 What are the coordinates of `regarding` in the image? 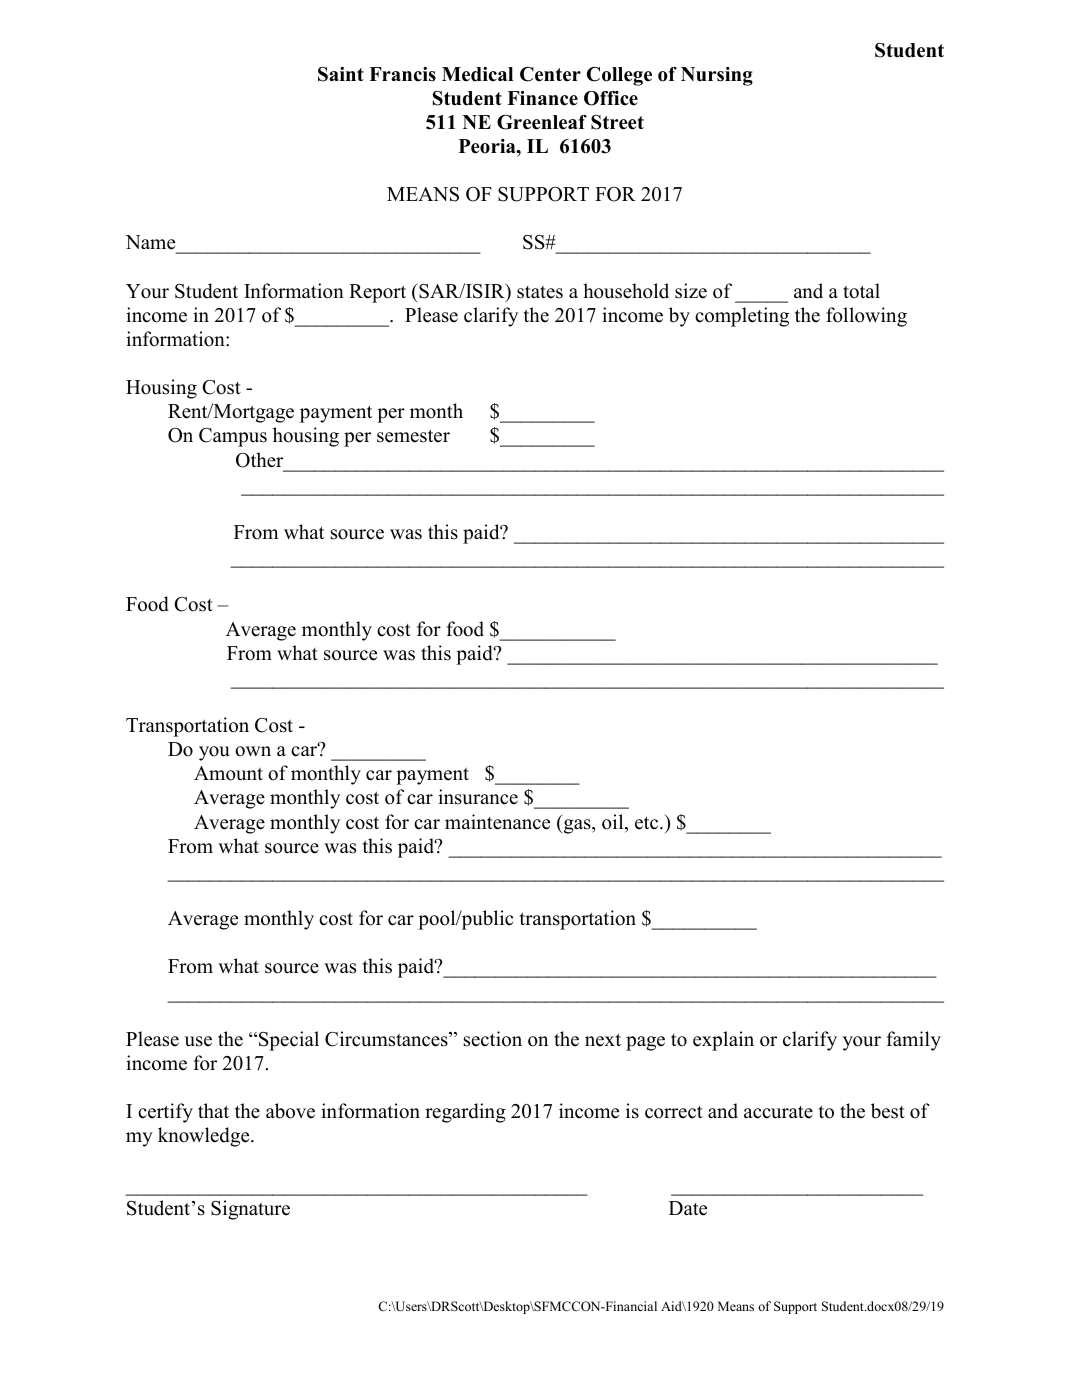 It's located at (465, 1113).
